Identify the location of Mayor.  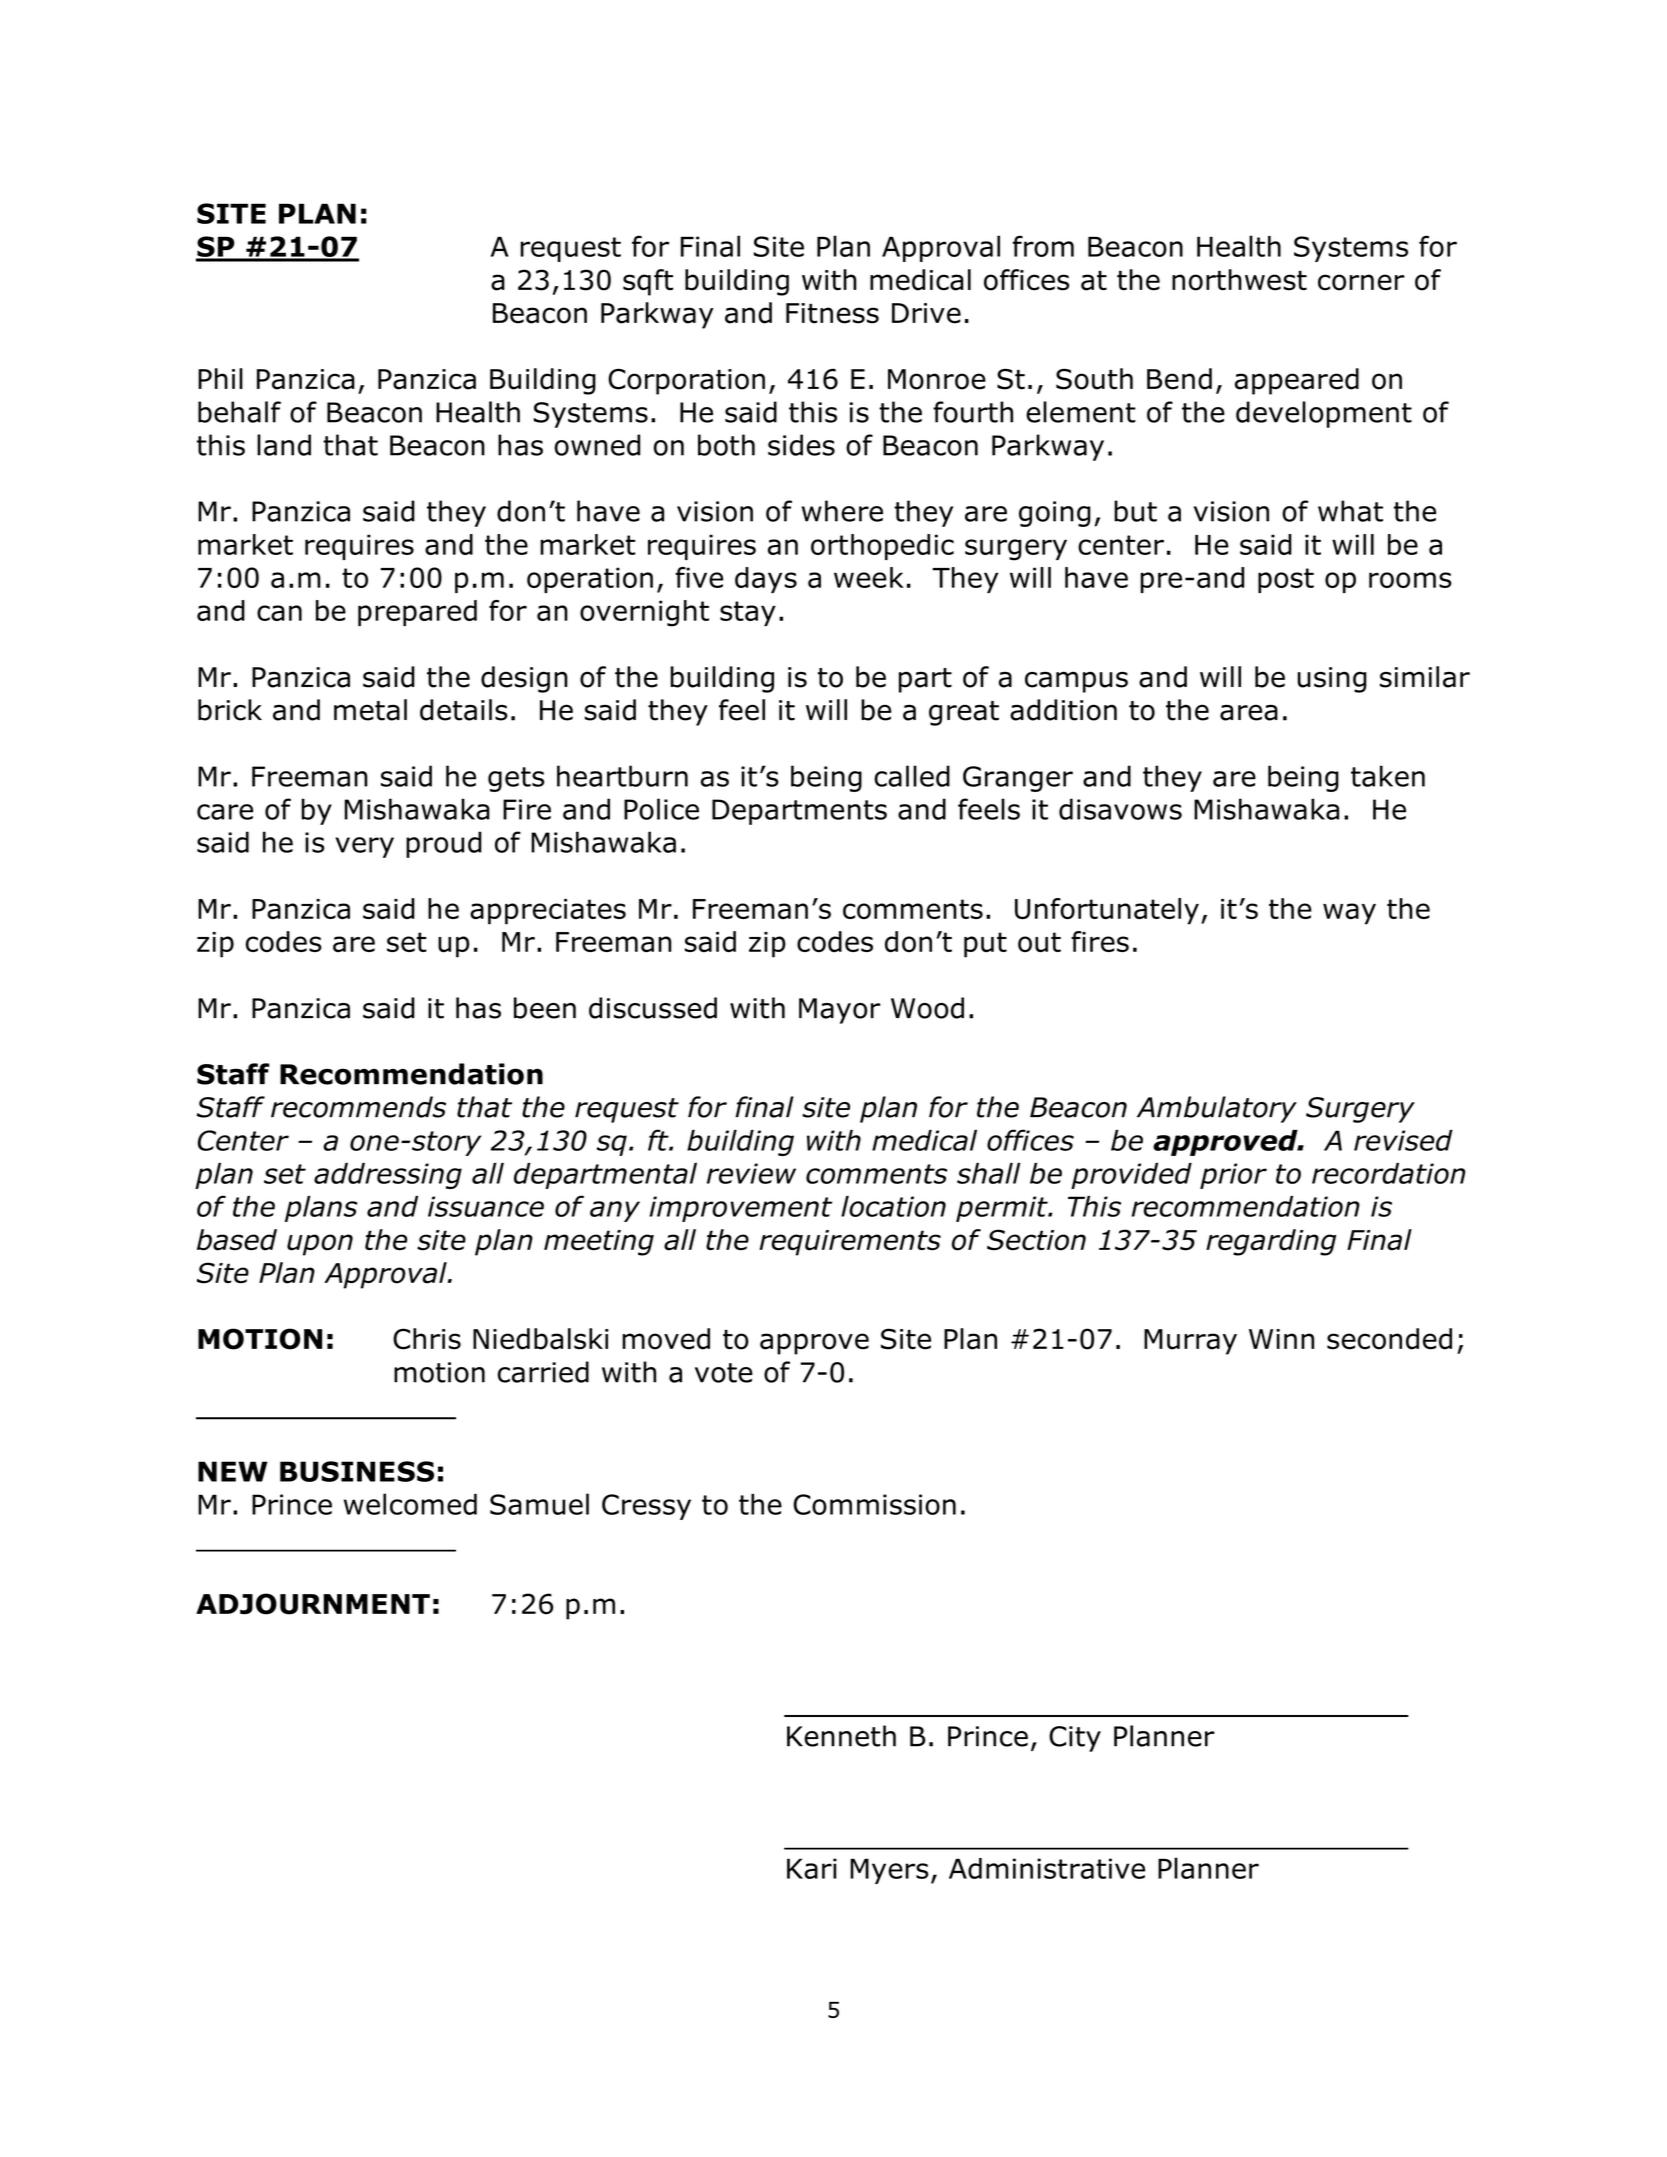
(839, 1011).
